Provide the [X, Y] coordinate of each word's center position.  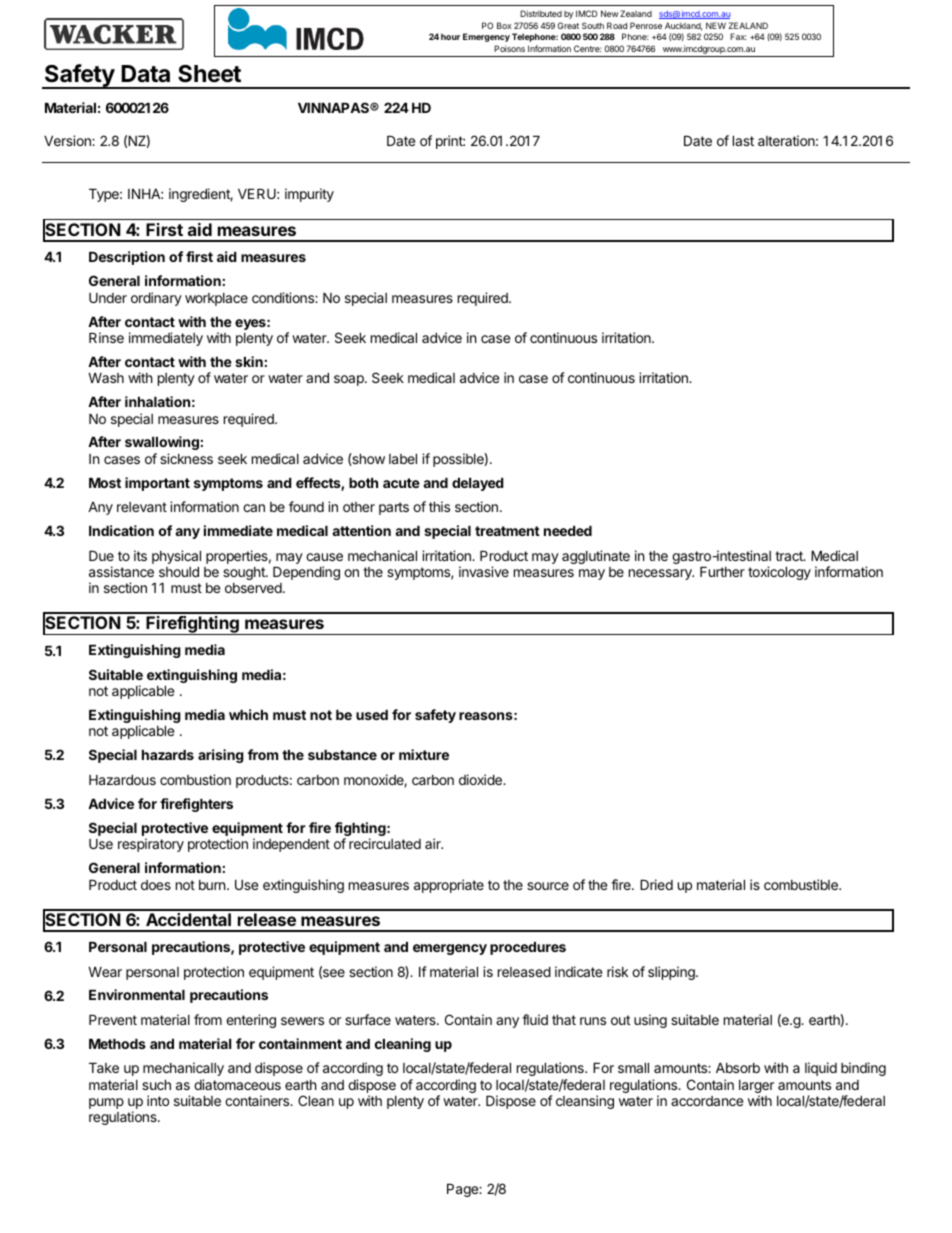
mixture [424, 754]
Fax [738, 36]
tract [790, 556]
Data [145, 74]
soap [350, 380]
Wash [106, 378]
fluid [535, 1019]
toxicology [779, 573]
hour [450, 36]
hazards [168, 755]
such [156, 1085]
